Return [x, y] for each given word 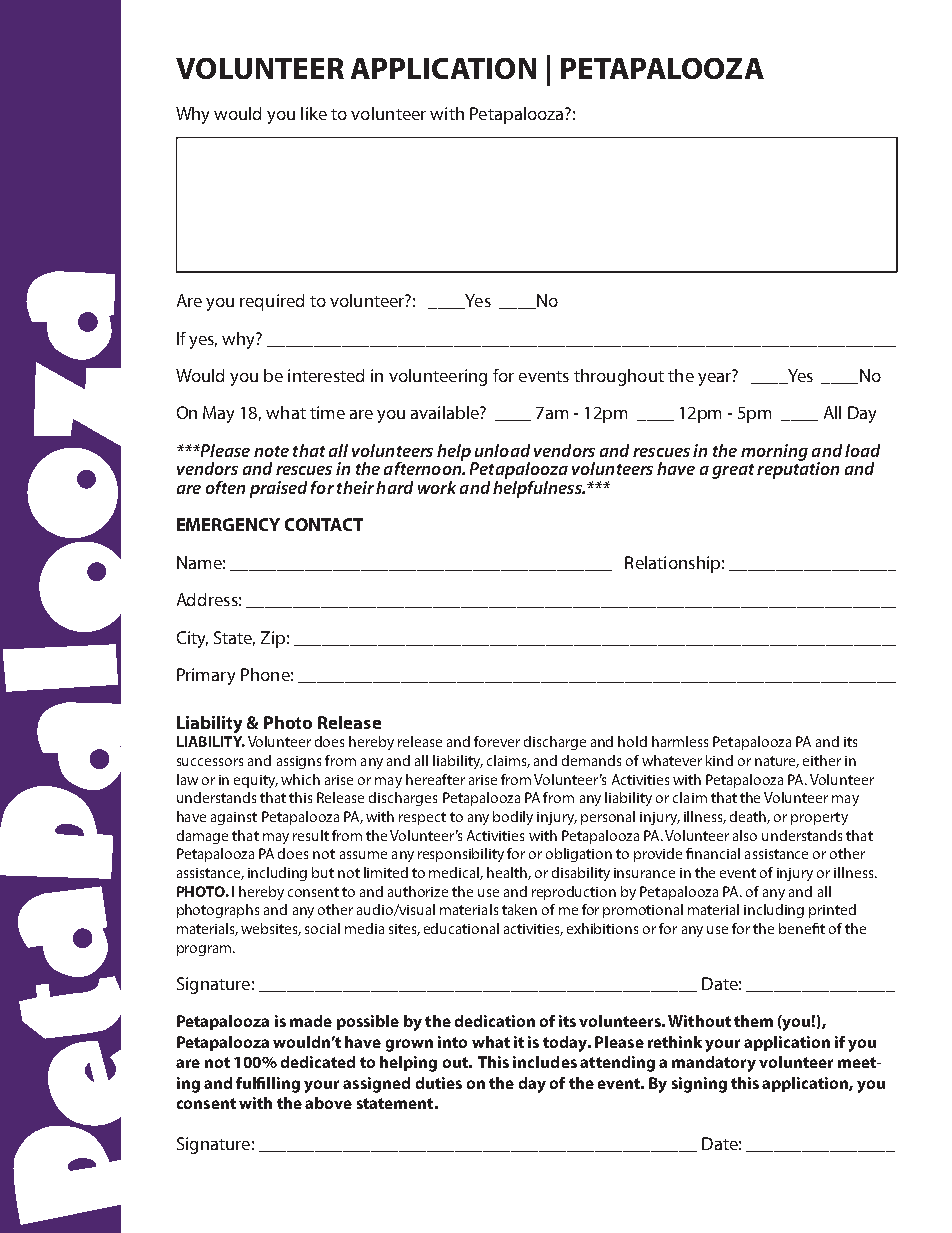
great [733, 471]
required [272, 302]
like [314, 113]
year [715, 378]
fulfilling [268, 1085]
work [437, 487]
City [192, 639]
